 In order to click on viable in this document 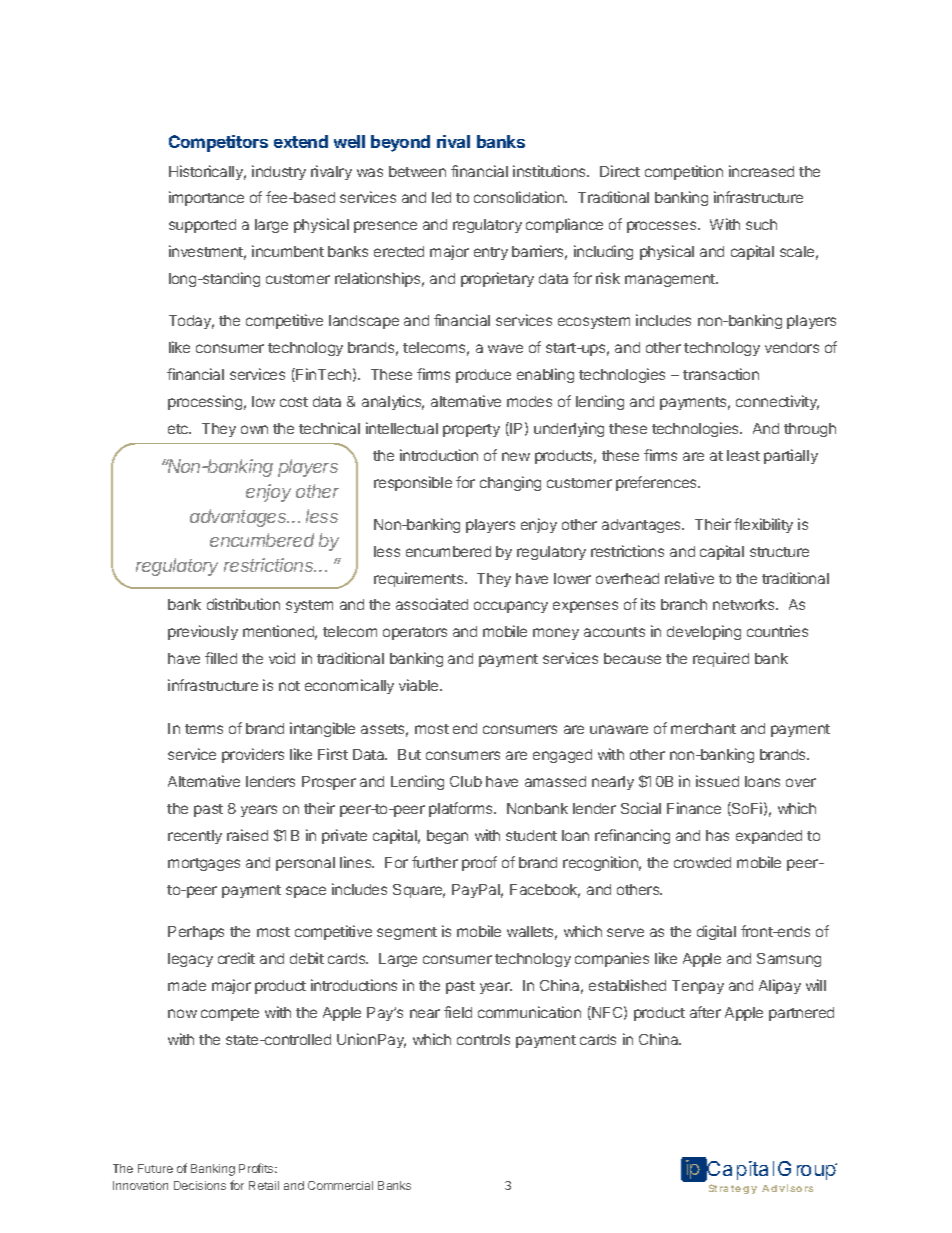, I will do `click(420, 685)`.
